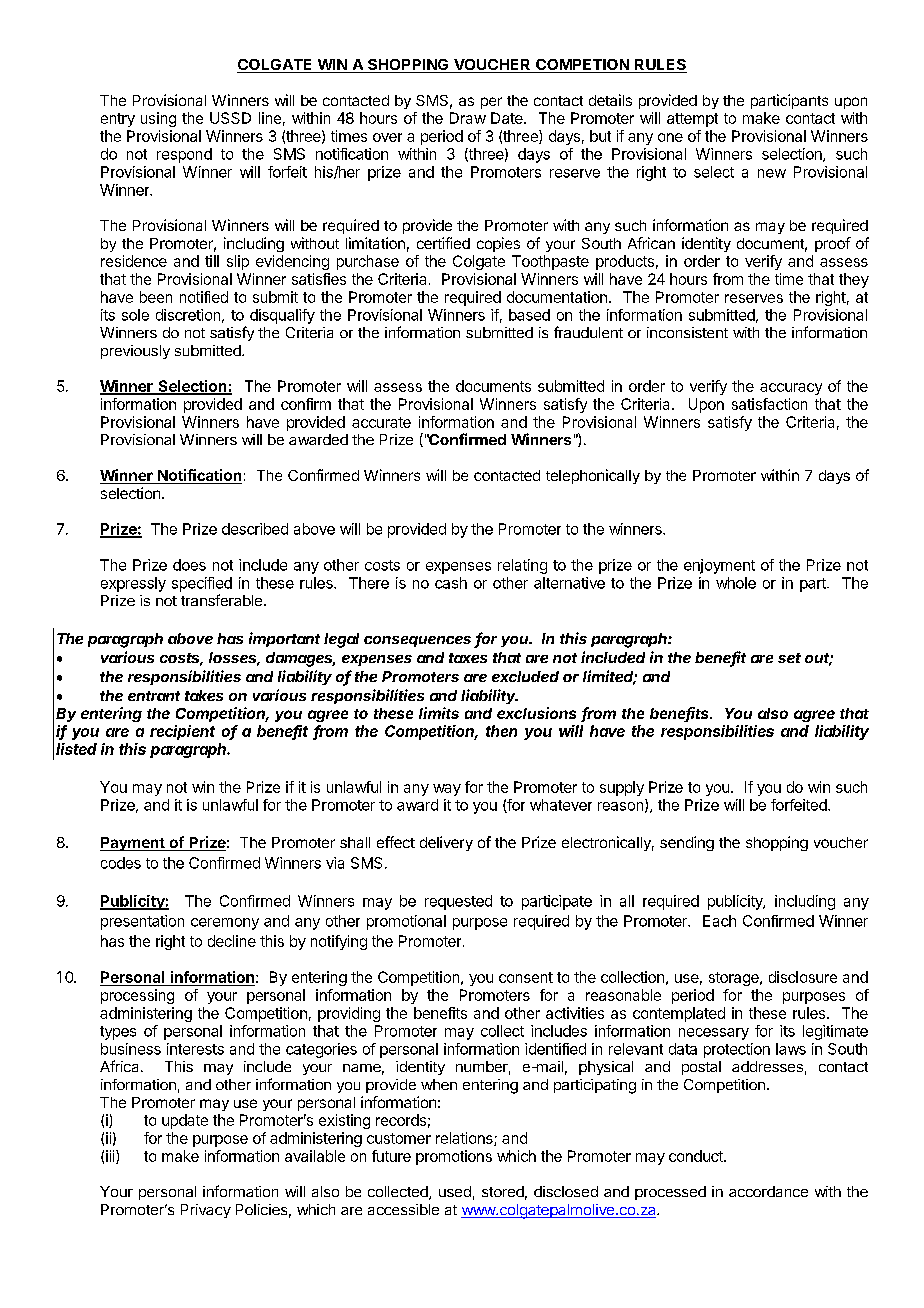 Image resolution: width=924 pixels, height=1308 pixels. I want to click on used, so click(455, 1191).
